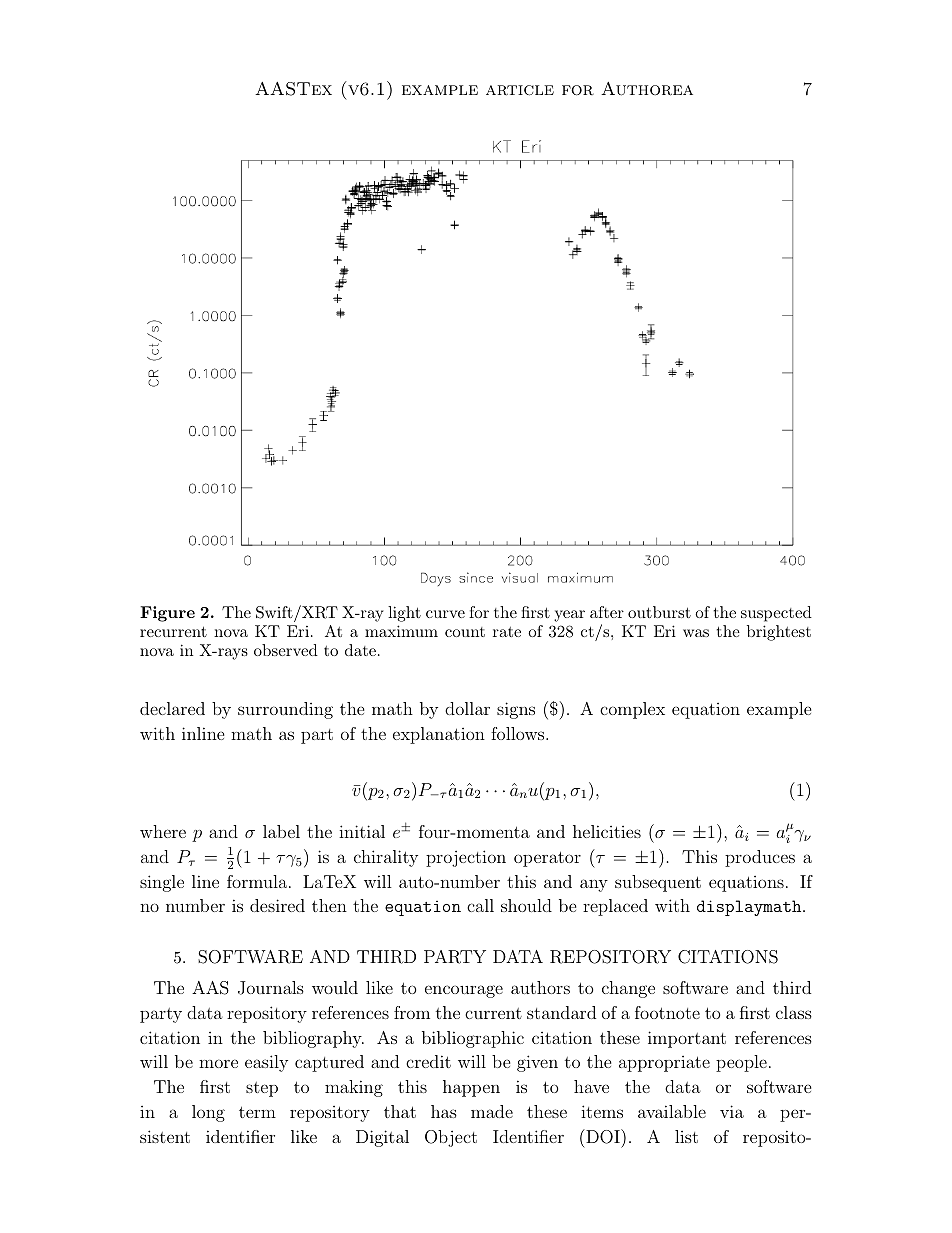  What do you see at coordinates (659, 612) in the image?
I see `outburst` at bounding box center [659, 612].
